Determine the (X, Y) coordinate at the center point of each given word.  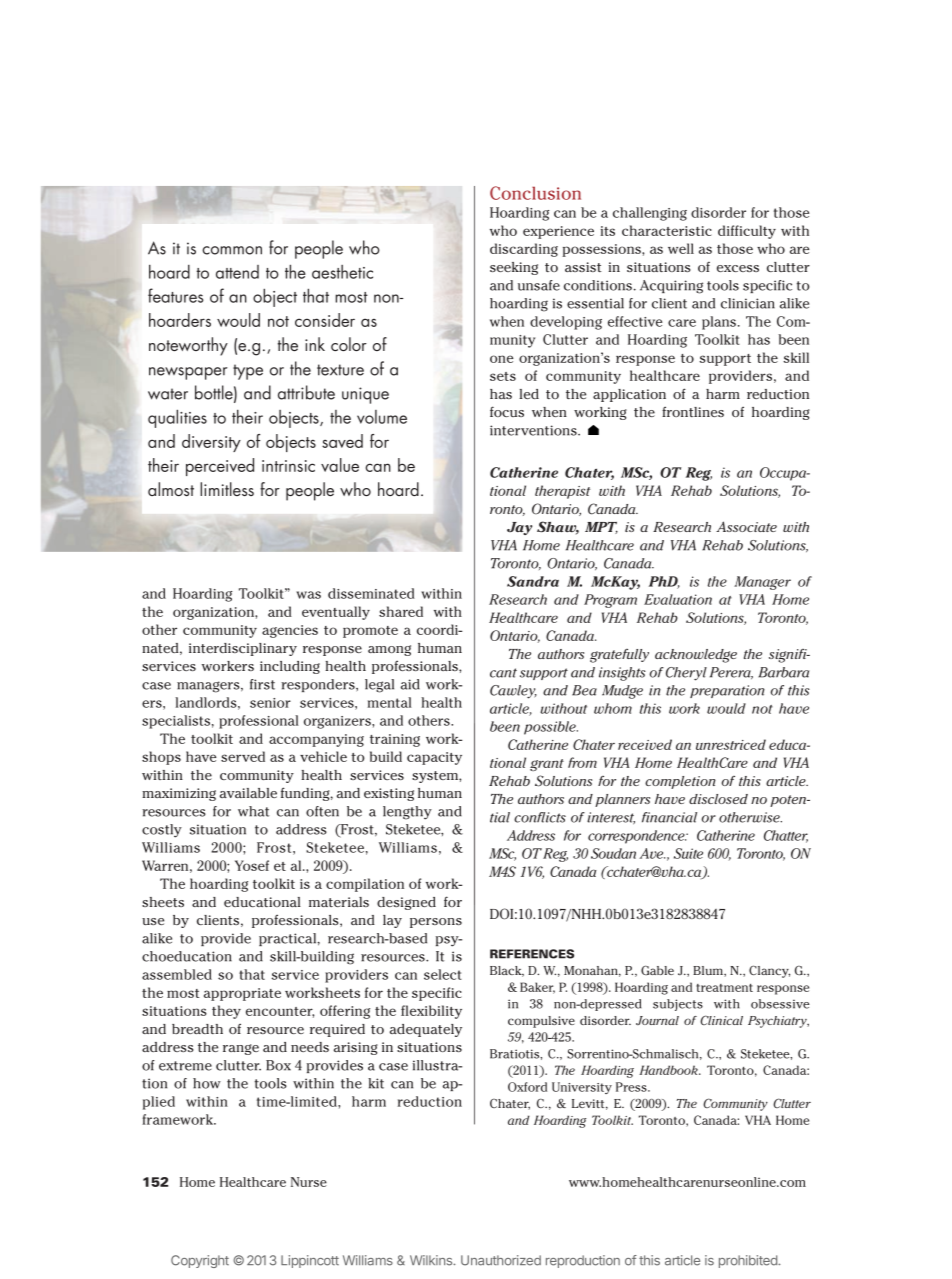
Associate (746, 526)
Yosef (252, 865)
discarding (524, 250)
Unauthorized (501, 1260)
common (232, 250)
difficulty (747, 232)
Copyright (200, 1261)
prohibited (749, 1261)
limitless (227, 489)
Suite (688, 853)
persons (436, 923)
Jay (519, 528)
